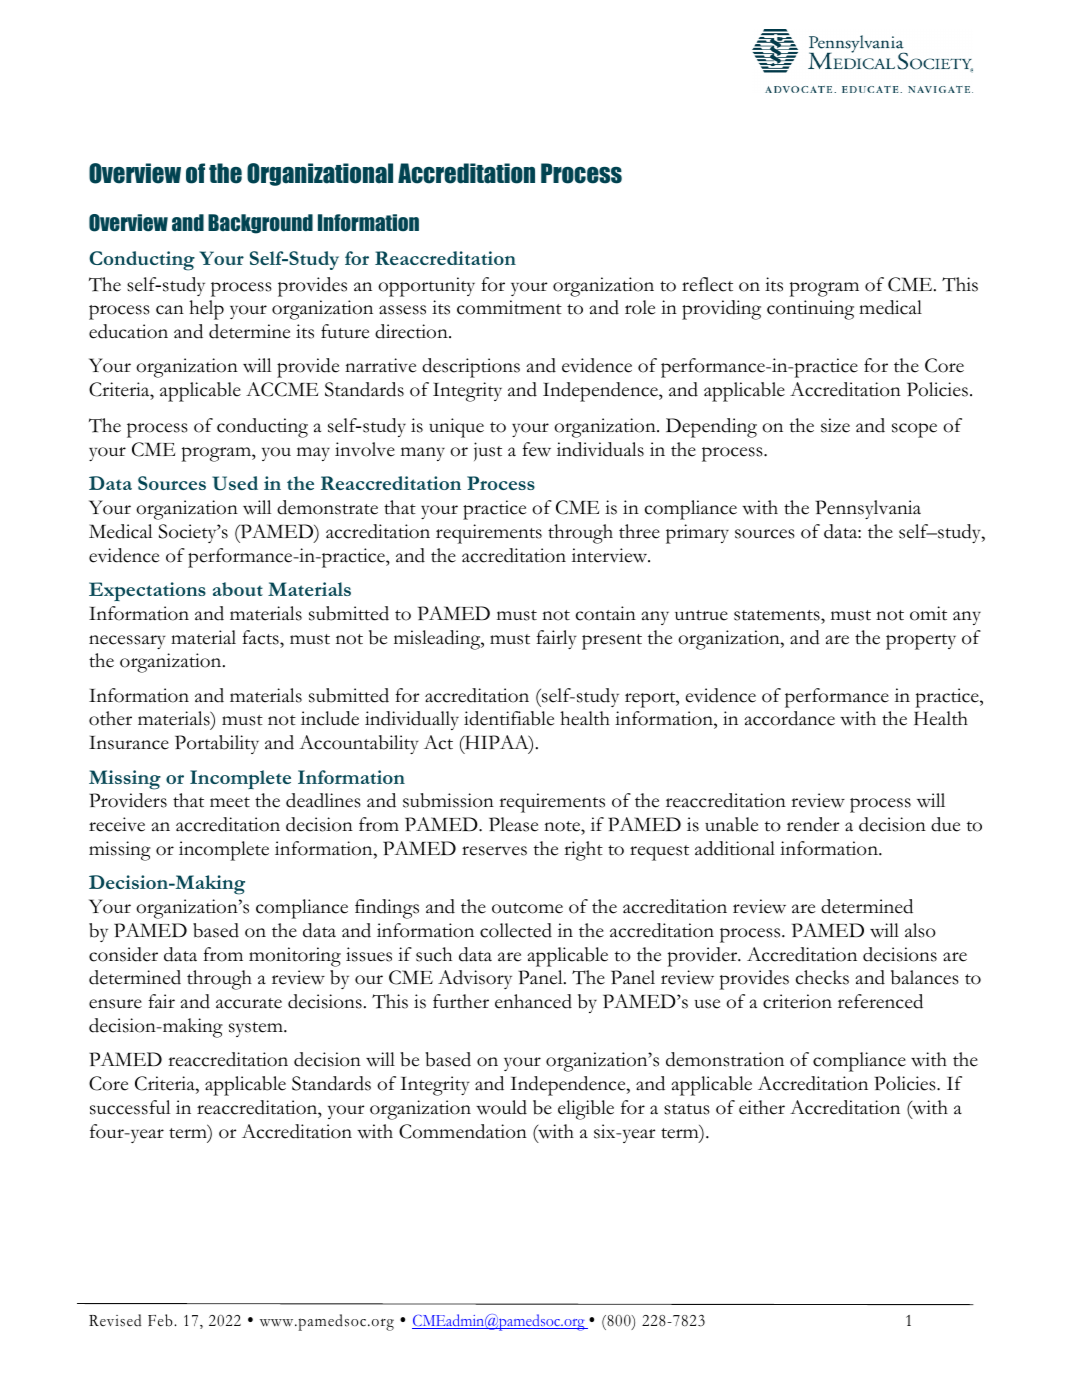 This page has height=1395, width=1078. I want to click on Background, so click(260, 224).
